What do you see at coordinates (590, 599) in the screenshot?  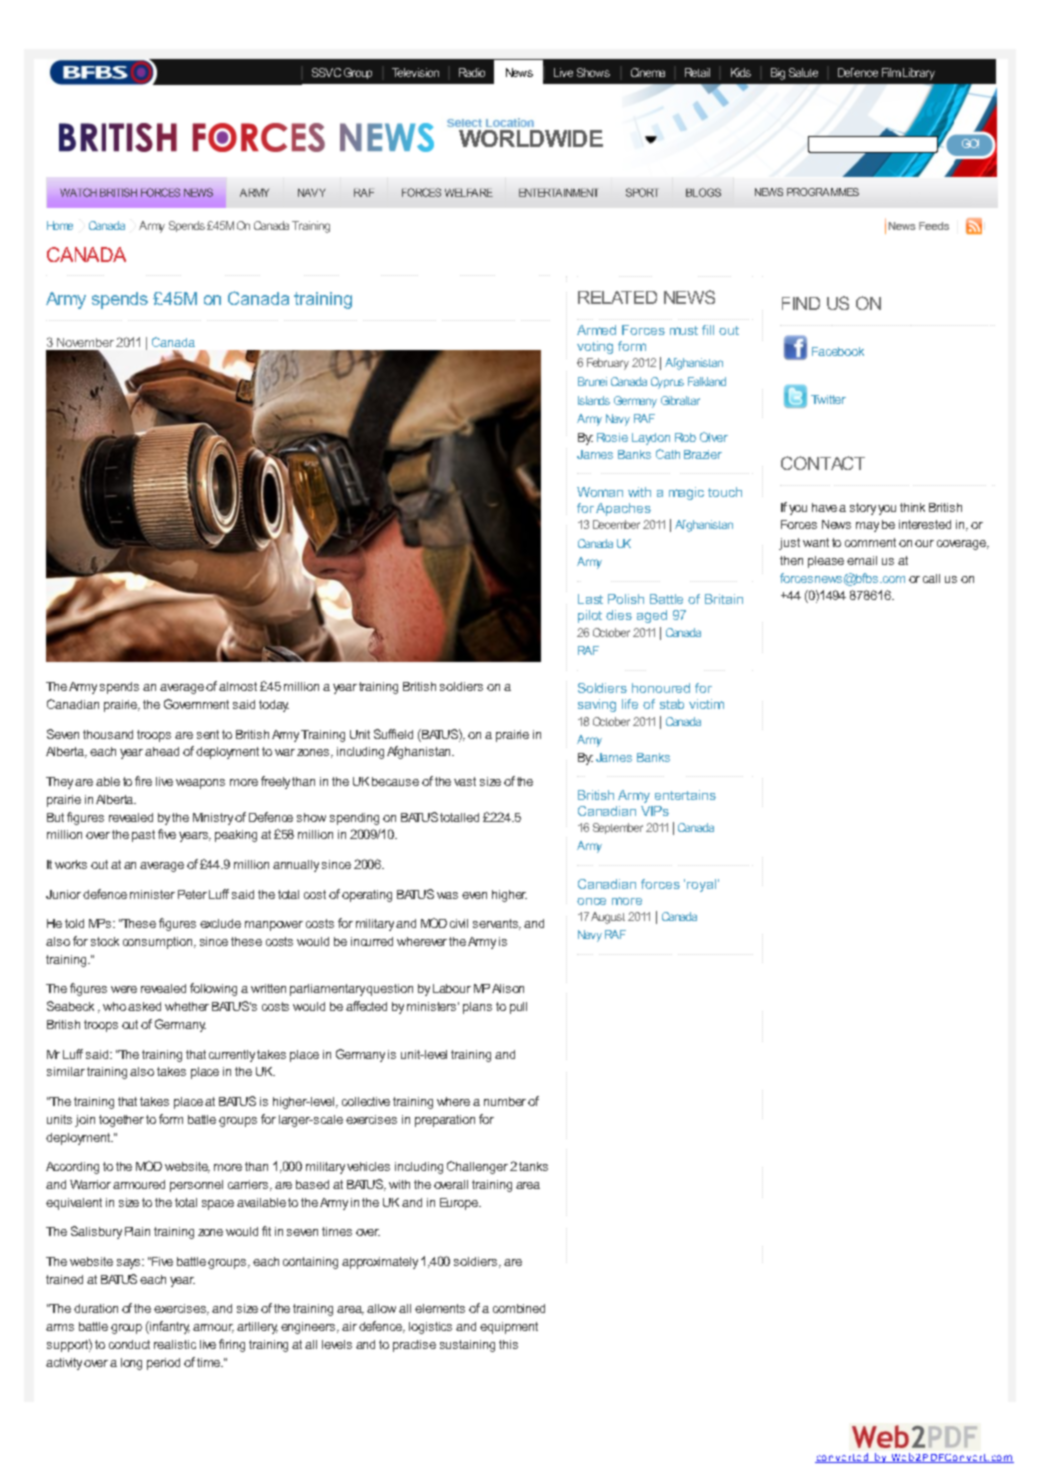 I see `Last` at bounding box center [590, 599].
